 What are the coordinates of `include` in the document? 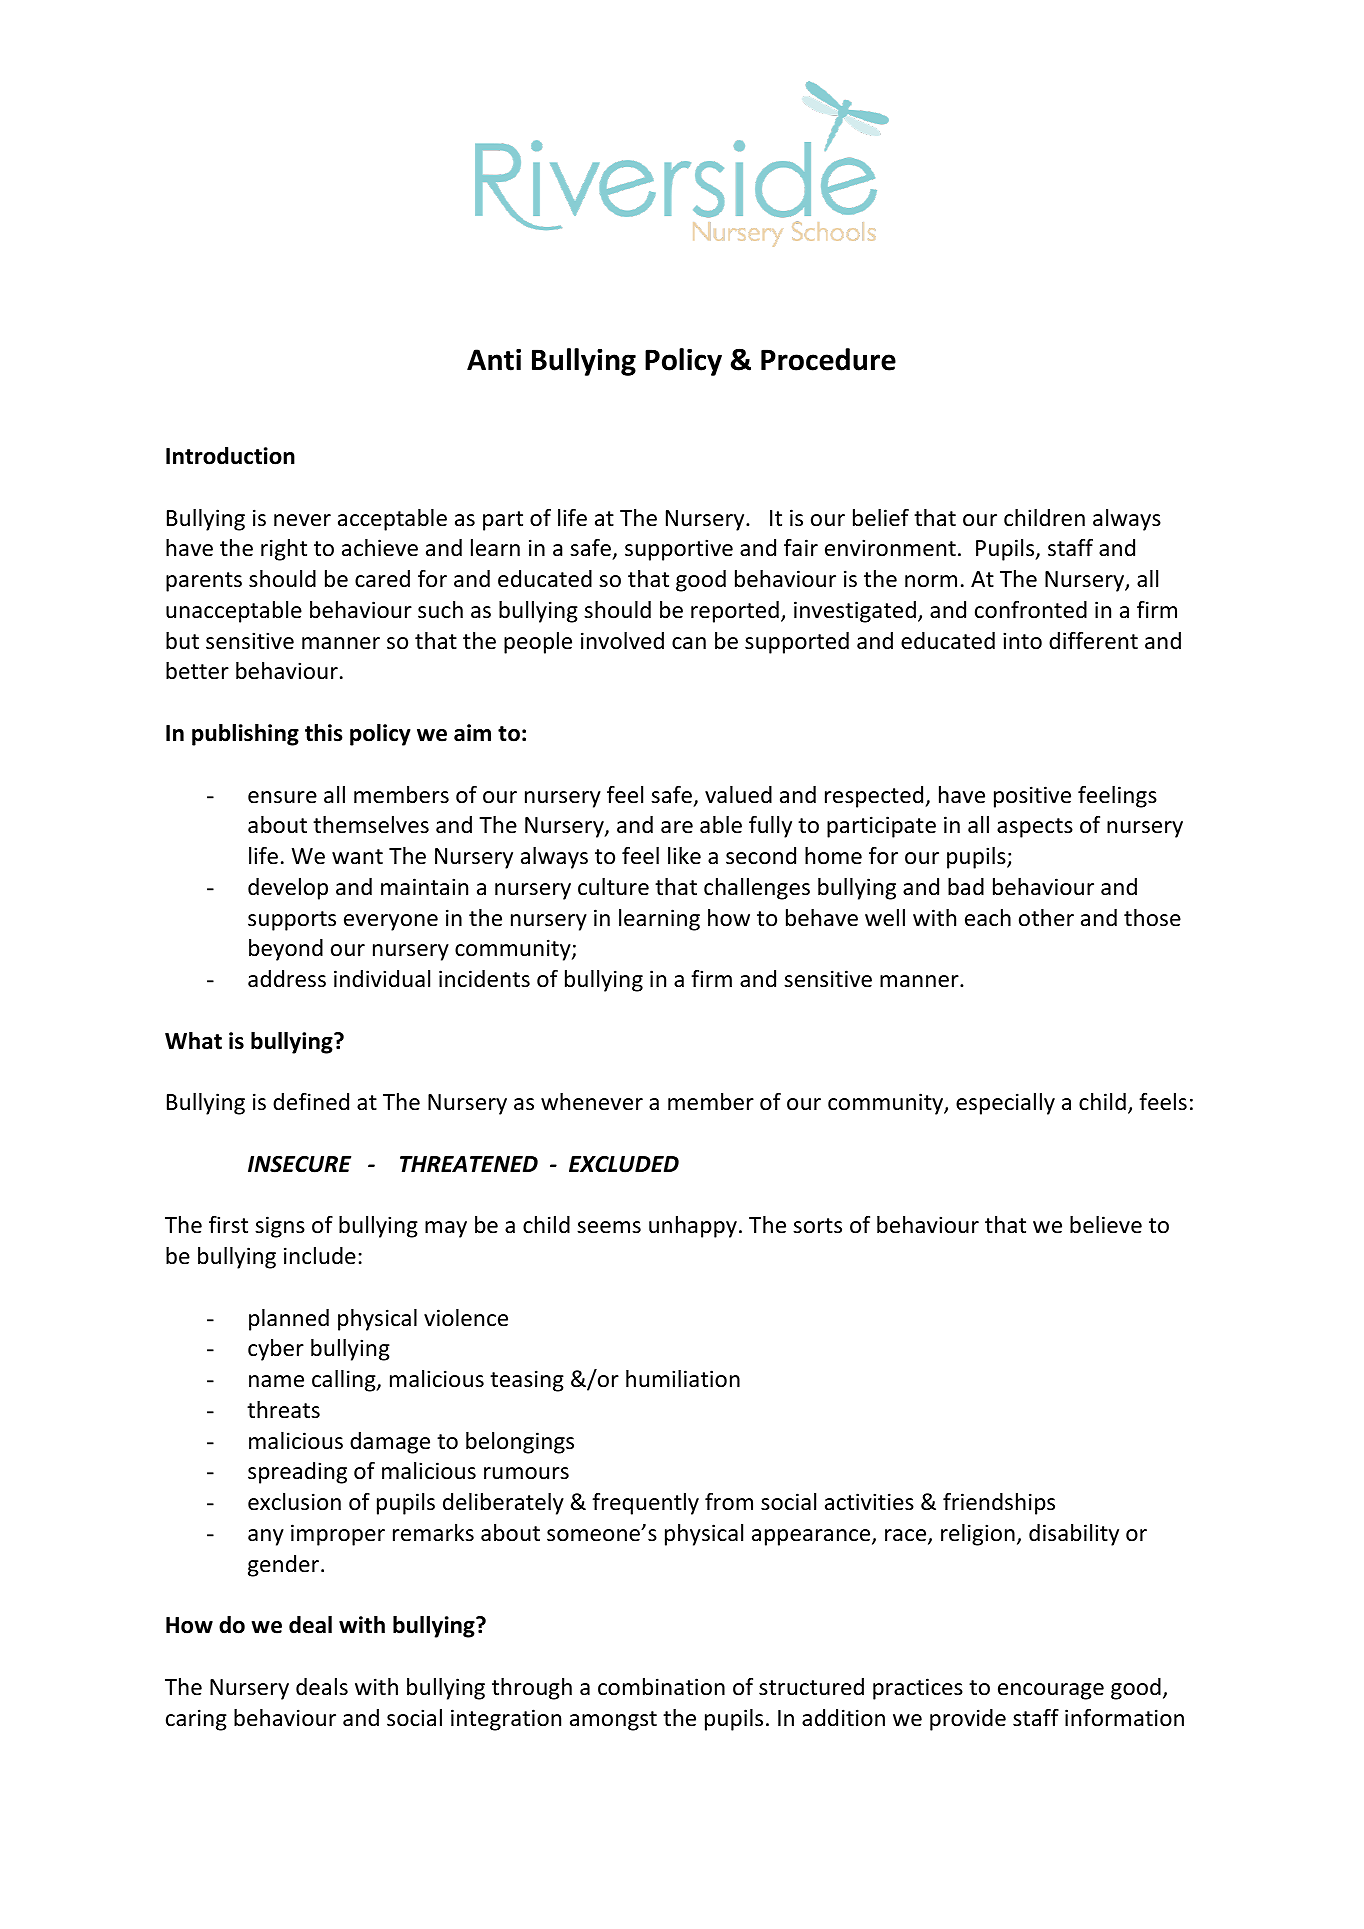 It's located at (320, 1256).
